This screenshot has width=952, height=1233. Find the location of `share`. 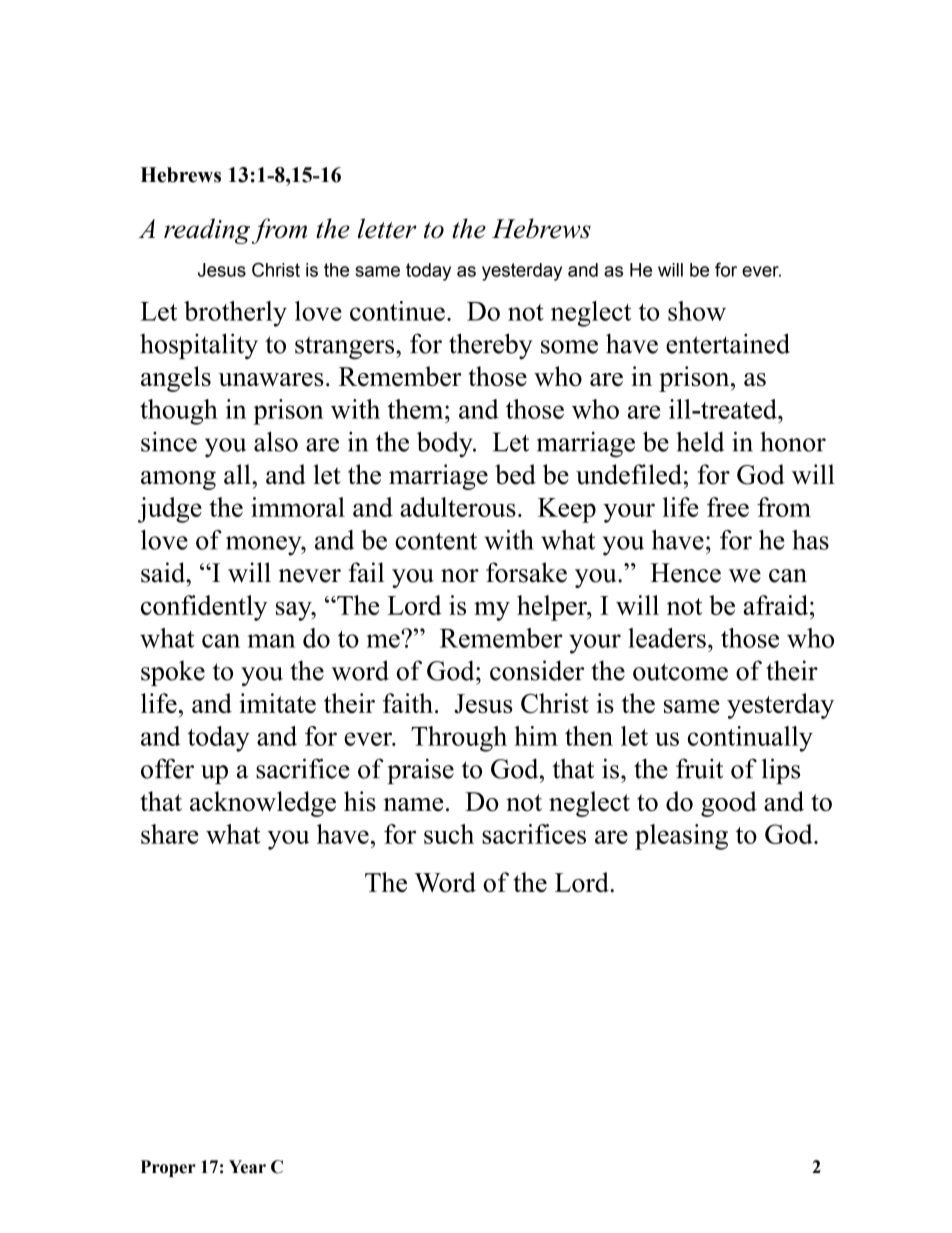

share is located at coordinates (170, 834).
